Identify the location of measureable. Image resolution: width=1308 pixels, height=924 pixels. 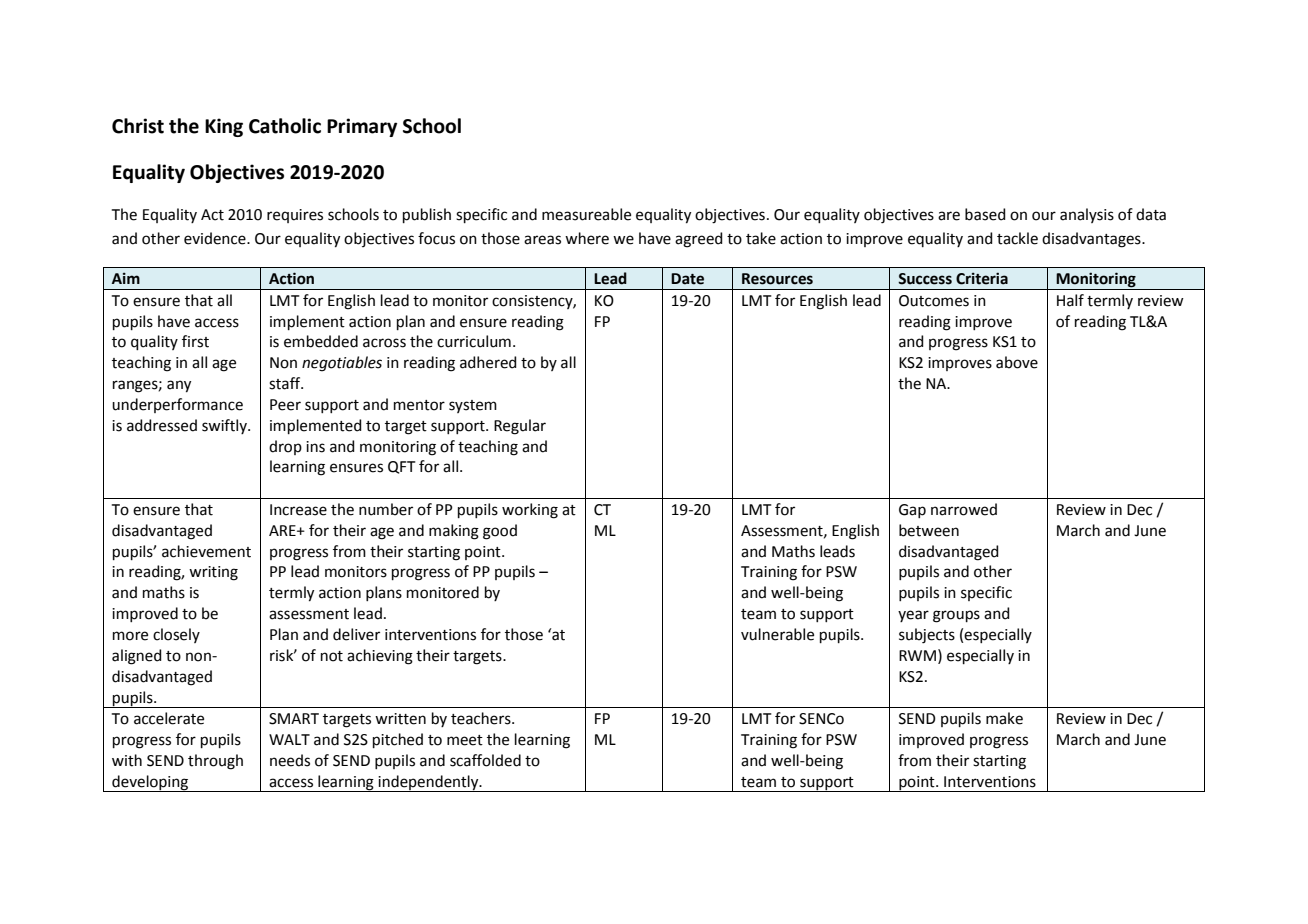
(586, 214).
